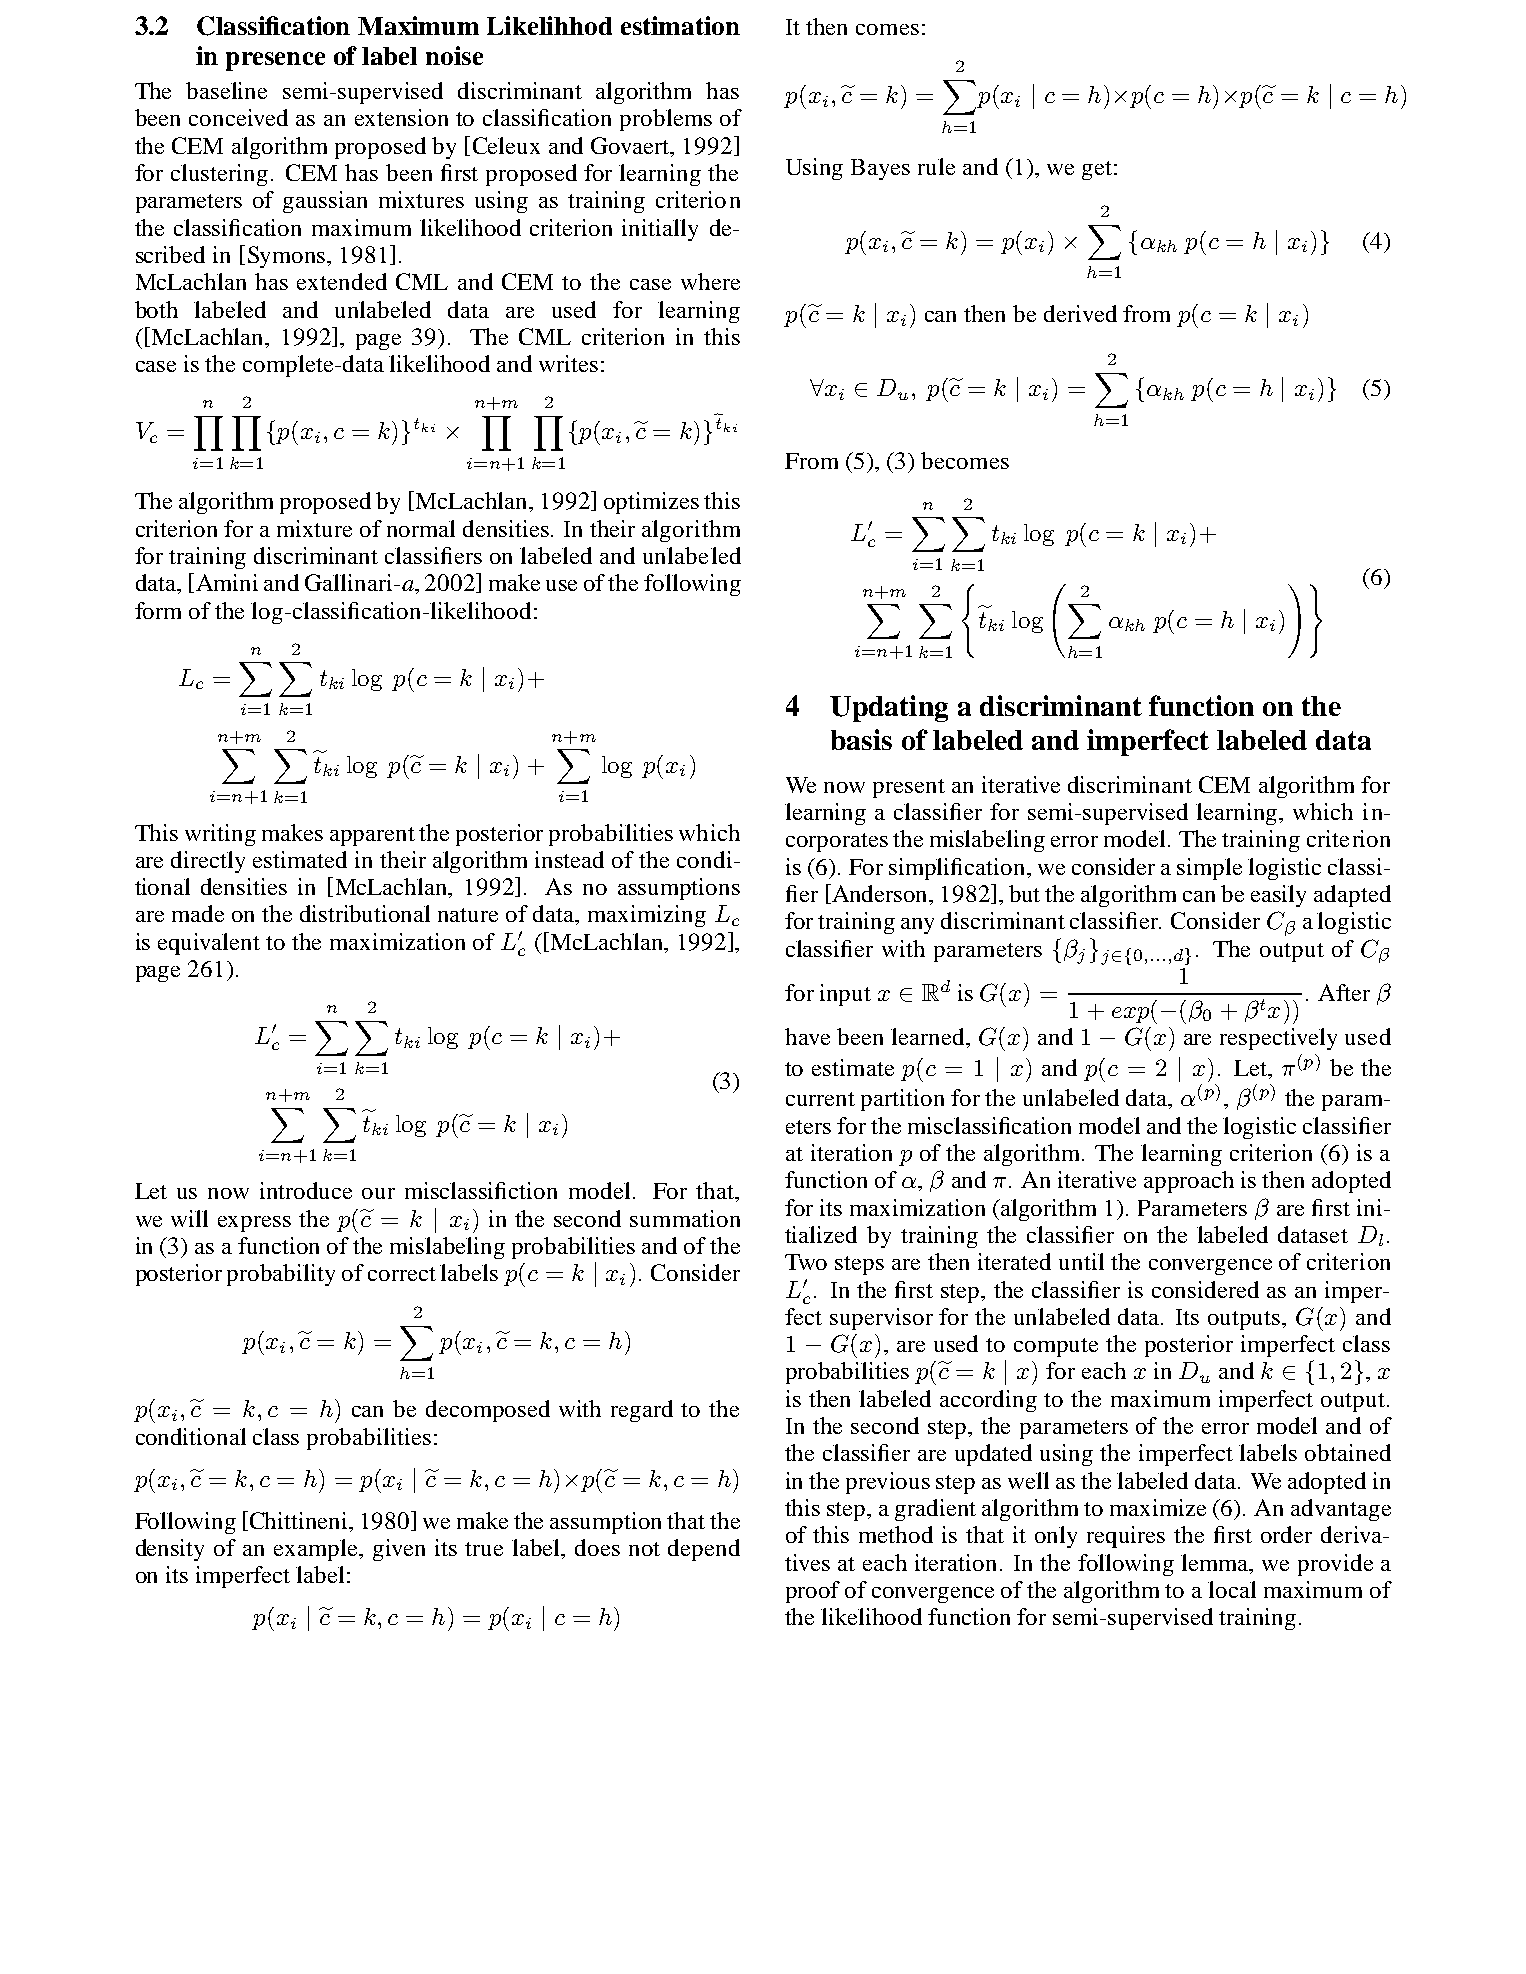 Image resolution: width=1526 pixels, height=1974 pixels. I want to click on depend, so click(704, 1550).
